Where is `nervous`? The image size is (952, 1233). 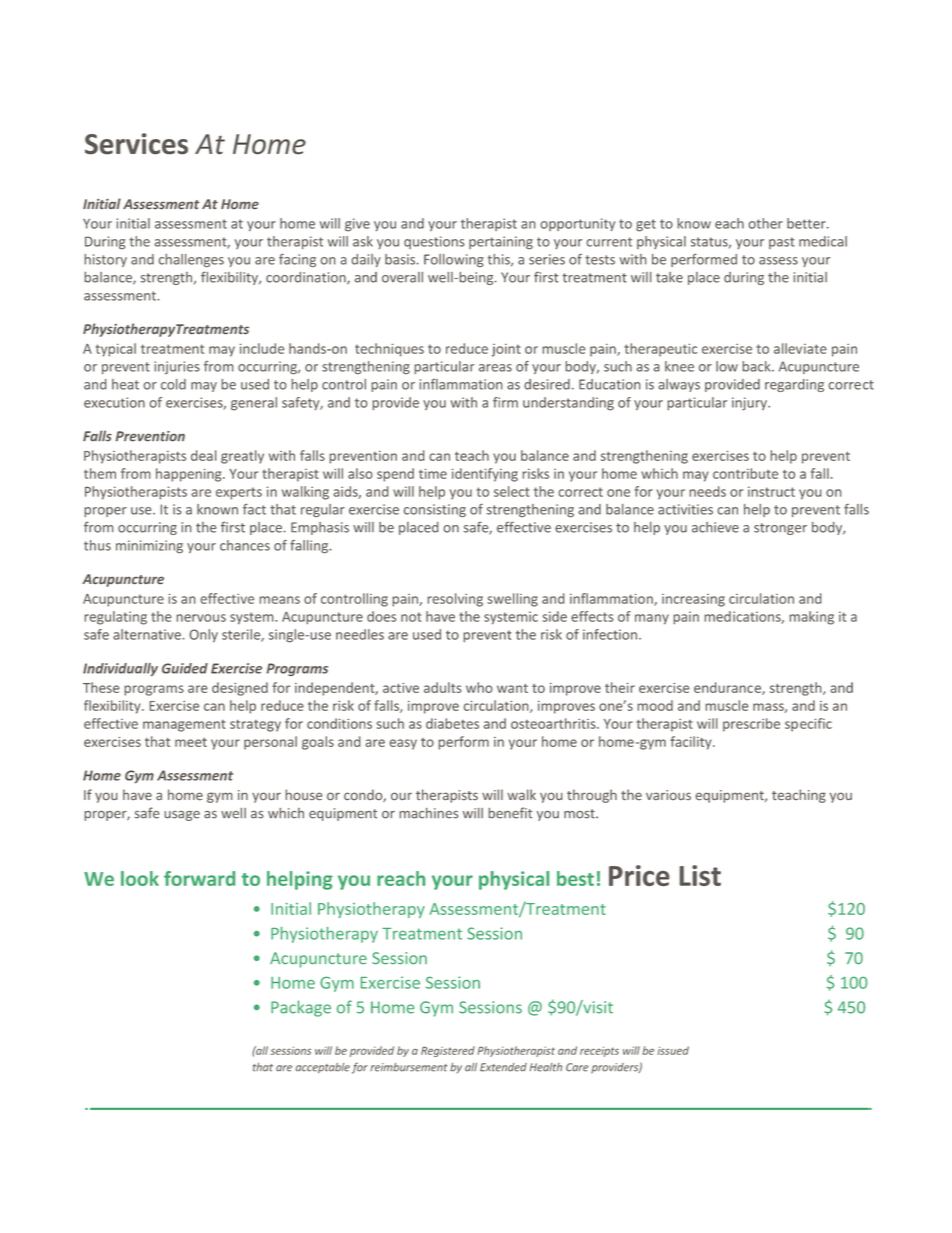 nervous is located at coordinates (201, 618).
